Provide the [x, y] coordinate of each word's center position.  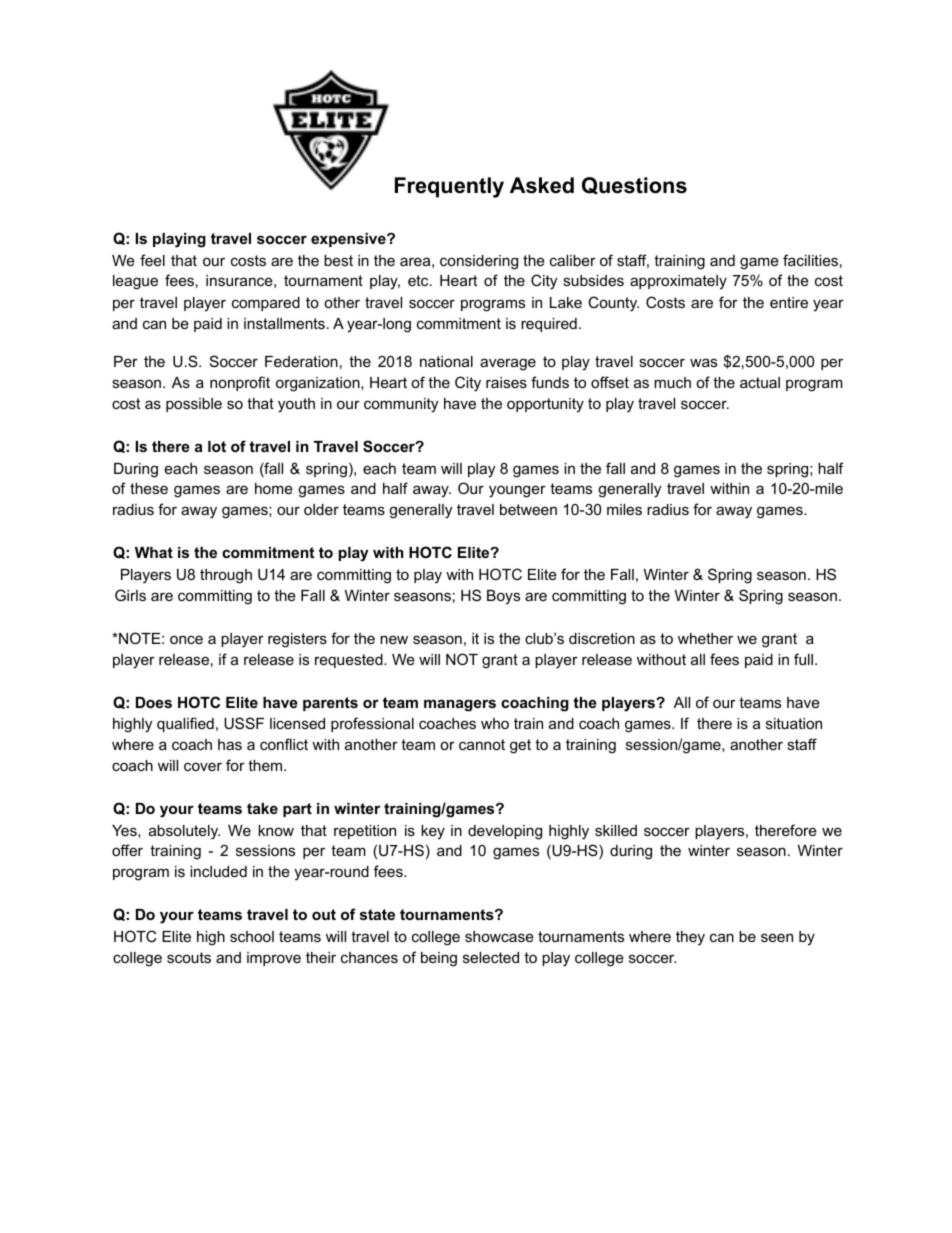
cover [203, 766]
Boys [503, 597]
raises [506, 382]
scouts [189, 957]
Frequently [449, 187]
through [226, 576]
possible [194, 405]
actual [760, 382]
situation [794, 723]
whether [705, 638]
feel [152, 260]
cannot [482, 744]
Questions [634, 186]
